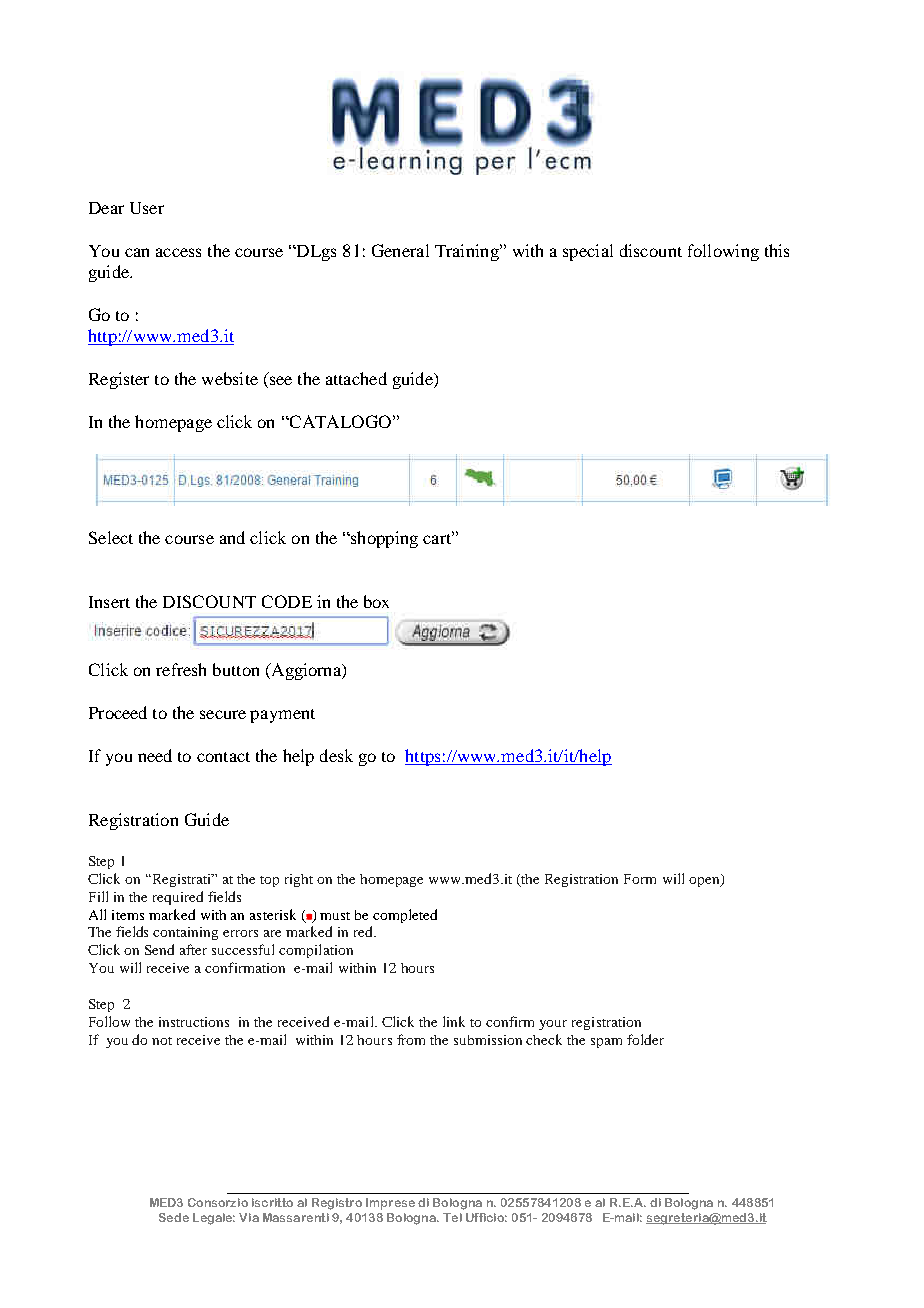 The width and height of the screenshot is (924, 1308). I want to click on required, so click(178, 898).
